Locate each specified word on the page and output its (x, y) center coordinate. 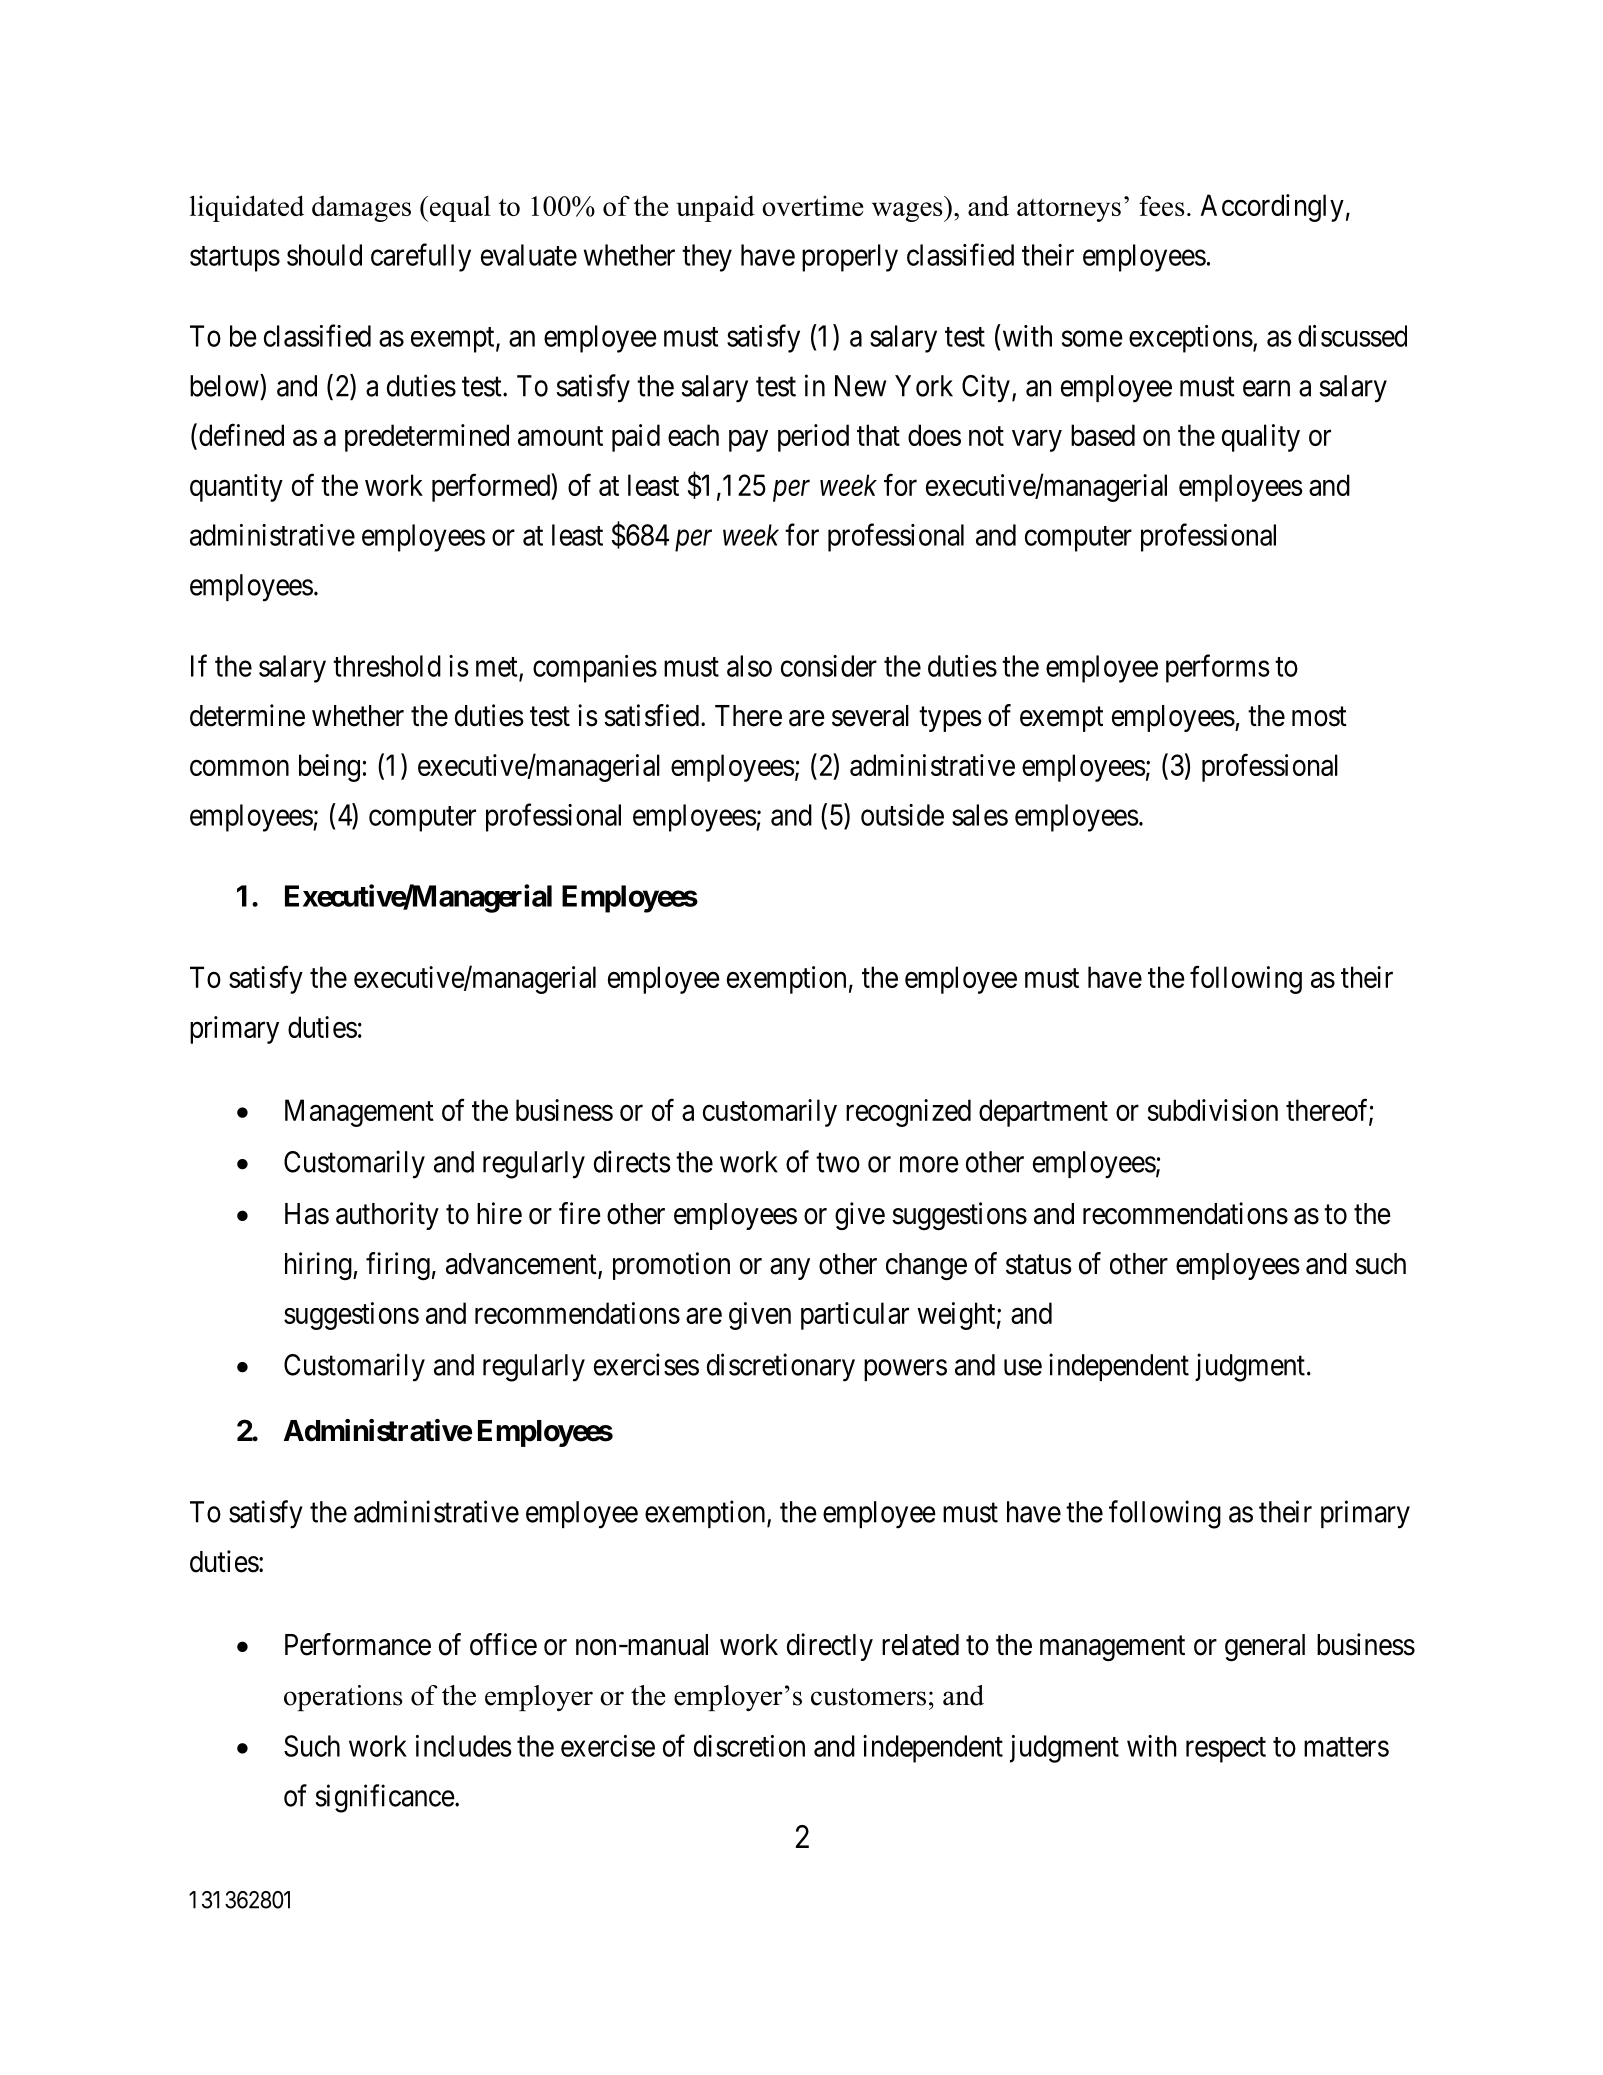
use (1023, 1368)
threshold (387, 666)
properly (850, 258)
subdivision (1213, 1110)
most (1319, 717)
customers (868, 1697)
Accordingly (1272, 208)
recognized (908, 1113)
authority (387, 1216)
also (749, 666)
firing (398, 1266)
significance (385, 1798)
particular (855, 1316)
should (324, 255)
